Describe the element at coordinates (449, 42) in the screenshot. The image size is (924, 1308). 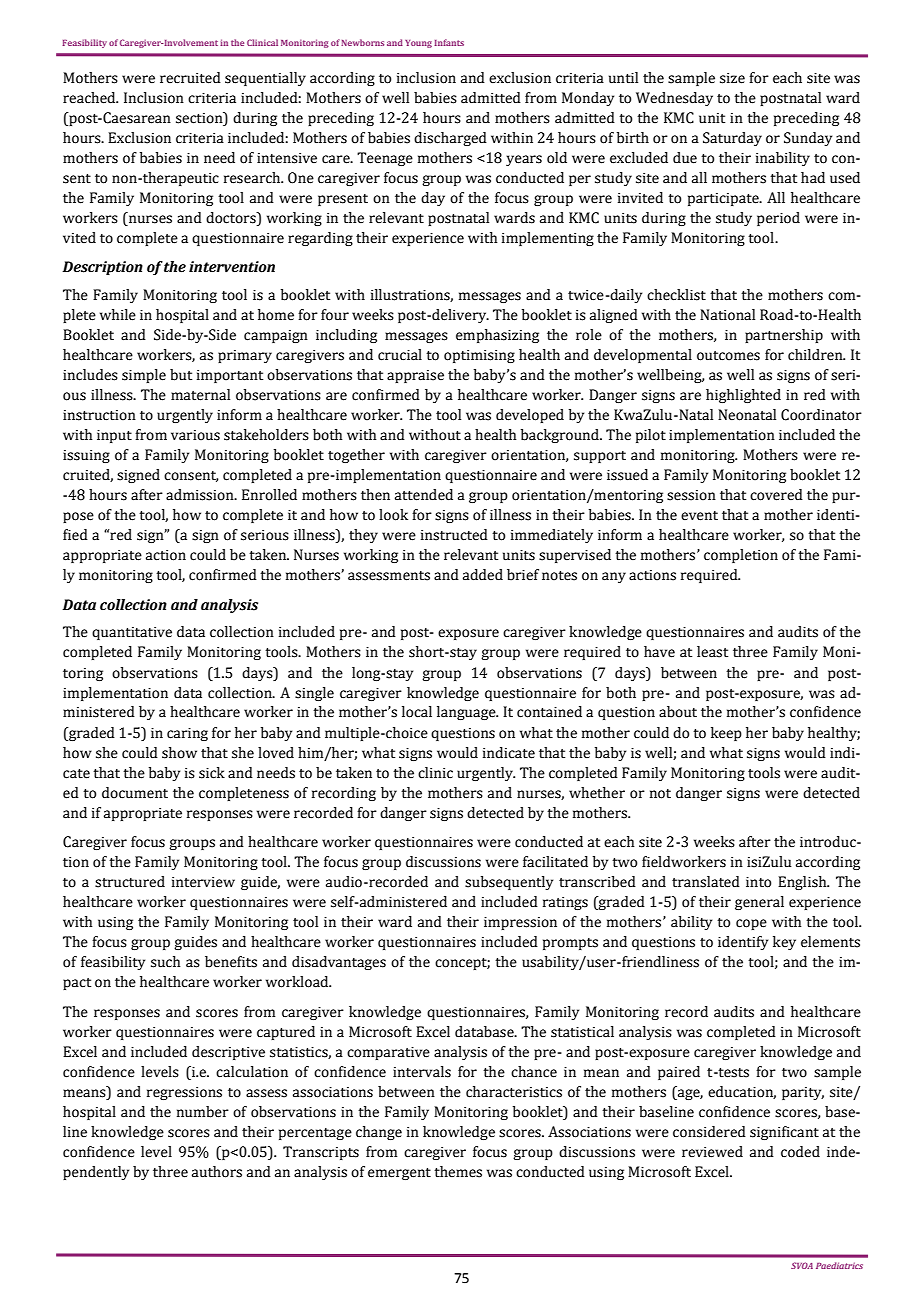
I see `Infants` at that location.
